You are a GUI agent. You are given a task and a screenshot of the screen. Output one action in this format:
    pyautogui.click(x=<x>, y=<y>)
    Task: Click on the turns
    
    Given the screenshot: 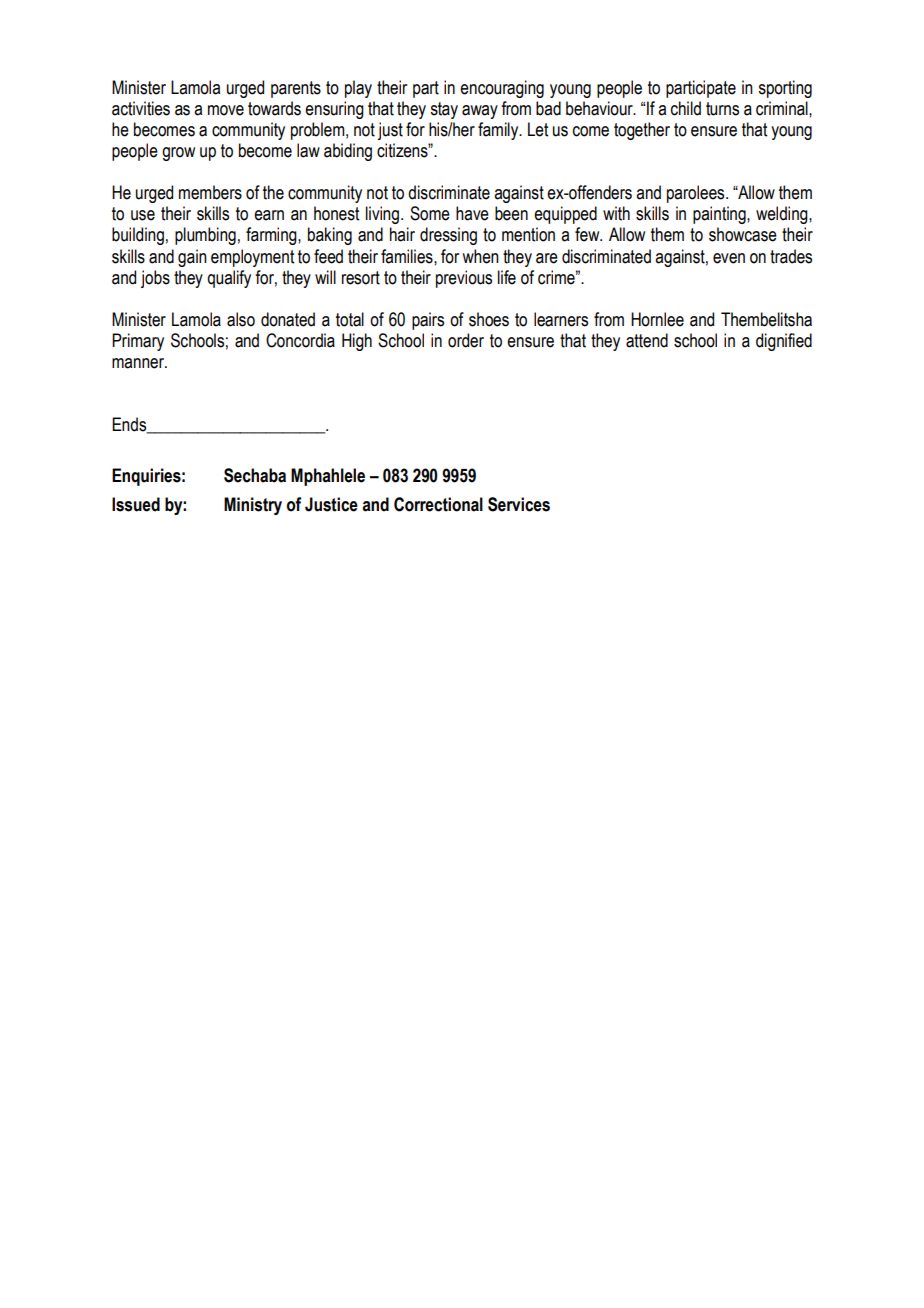 What is the action you would take?
    pyautogui.click(x=722, y=109)
